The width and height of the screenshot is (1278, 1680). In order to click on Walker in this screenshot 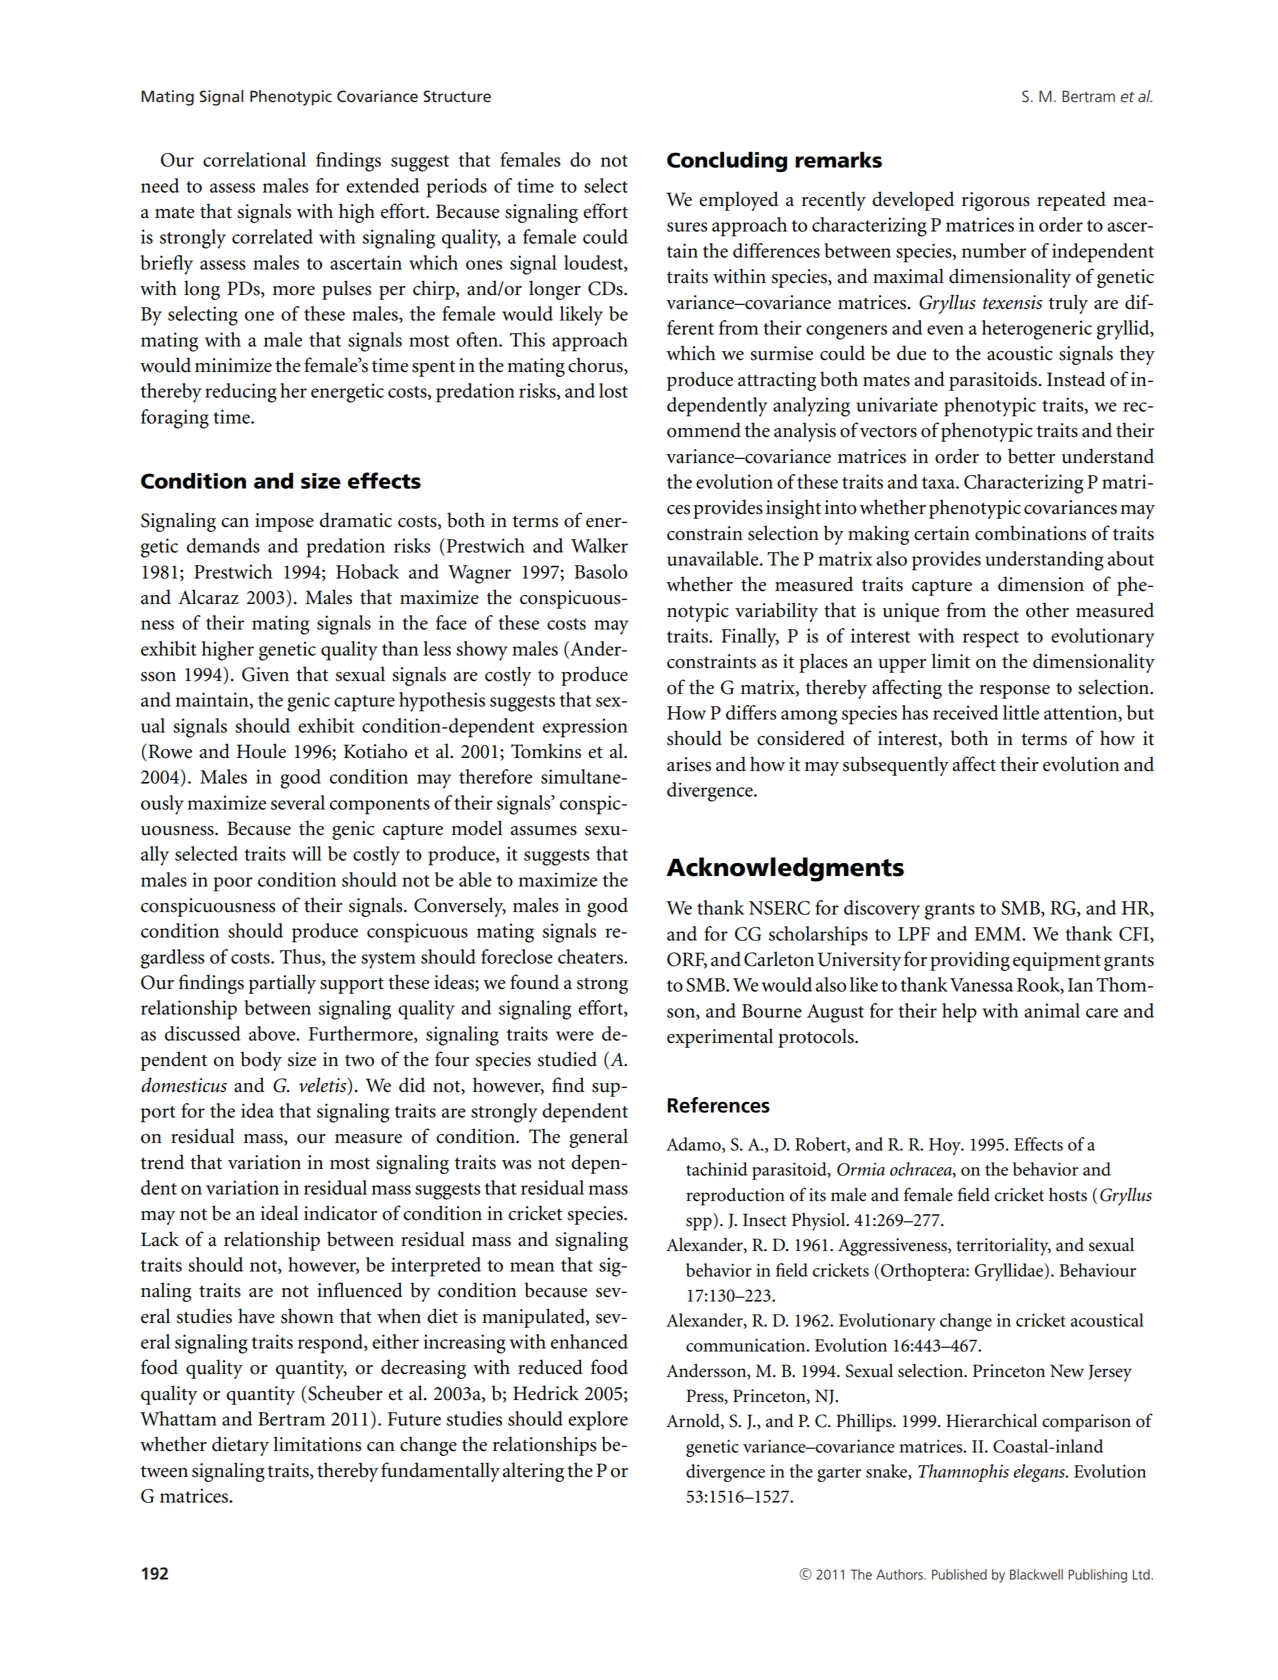, I will do `click(599, 545)`.
